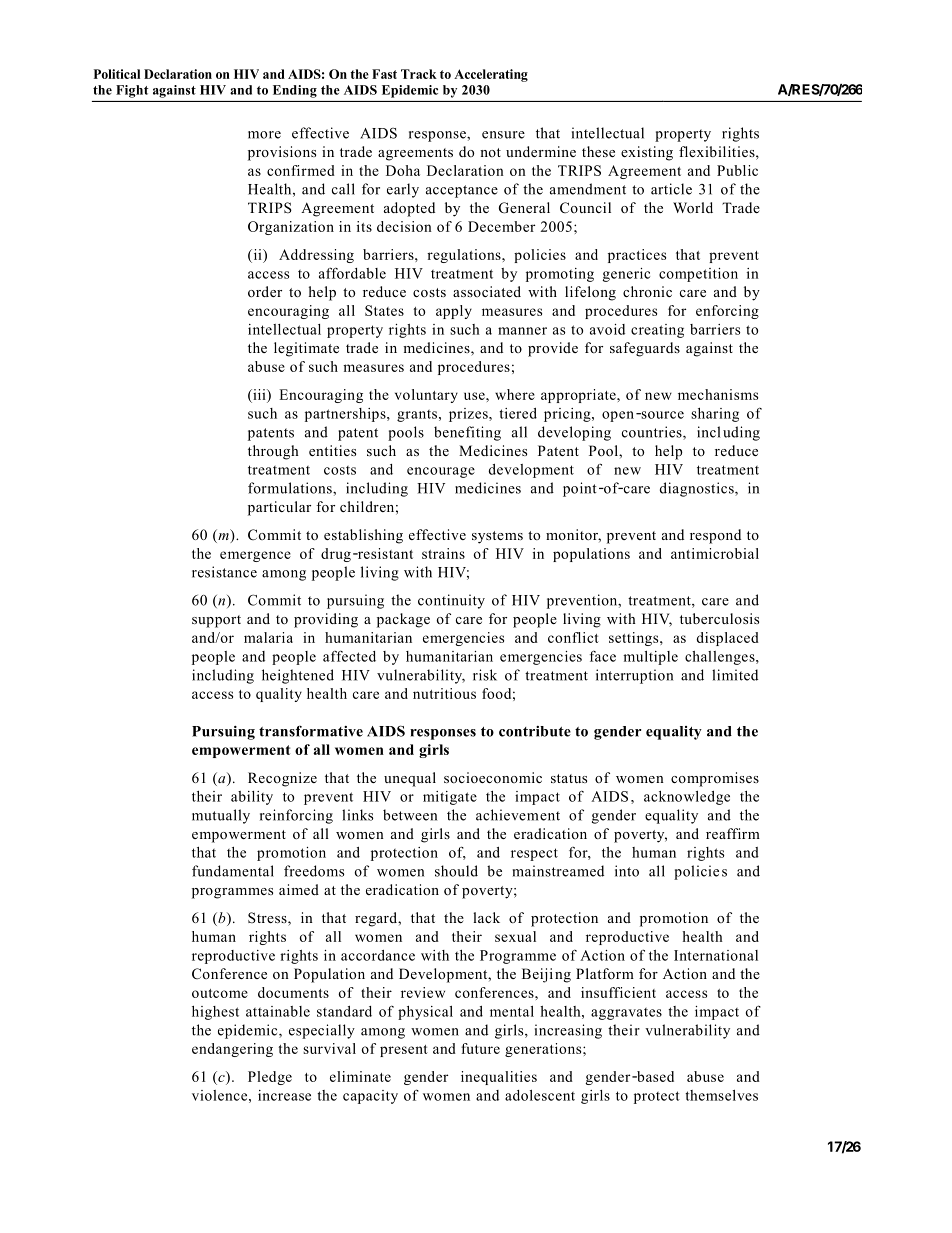 The image size is (952, 1233). I want to click on Fight, so click(132, 91).
